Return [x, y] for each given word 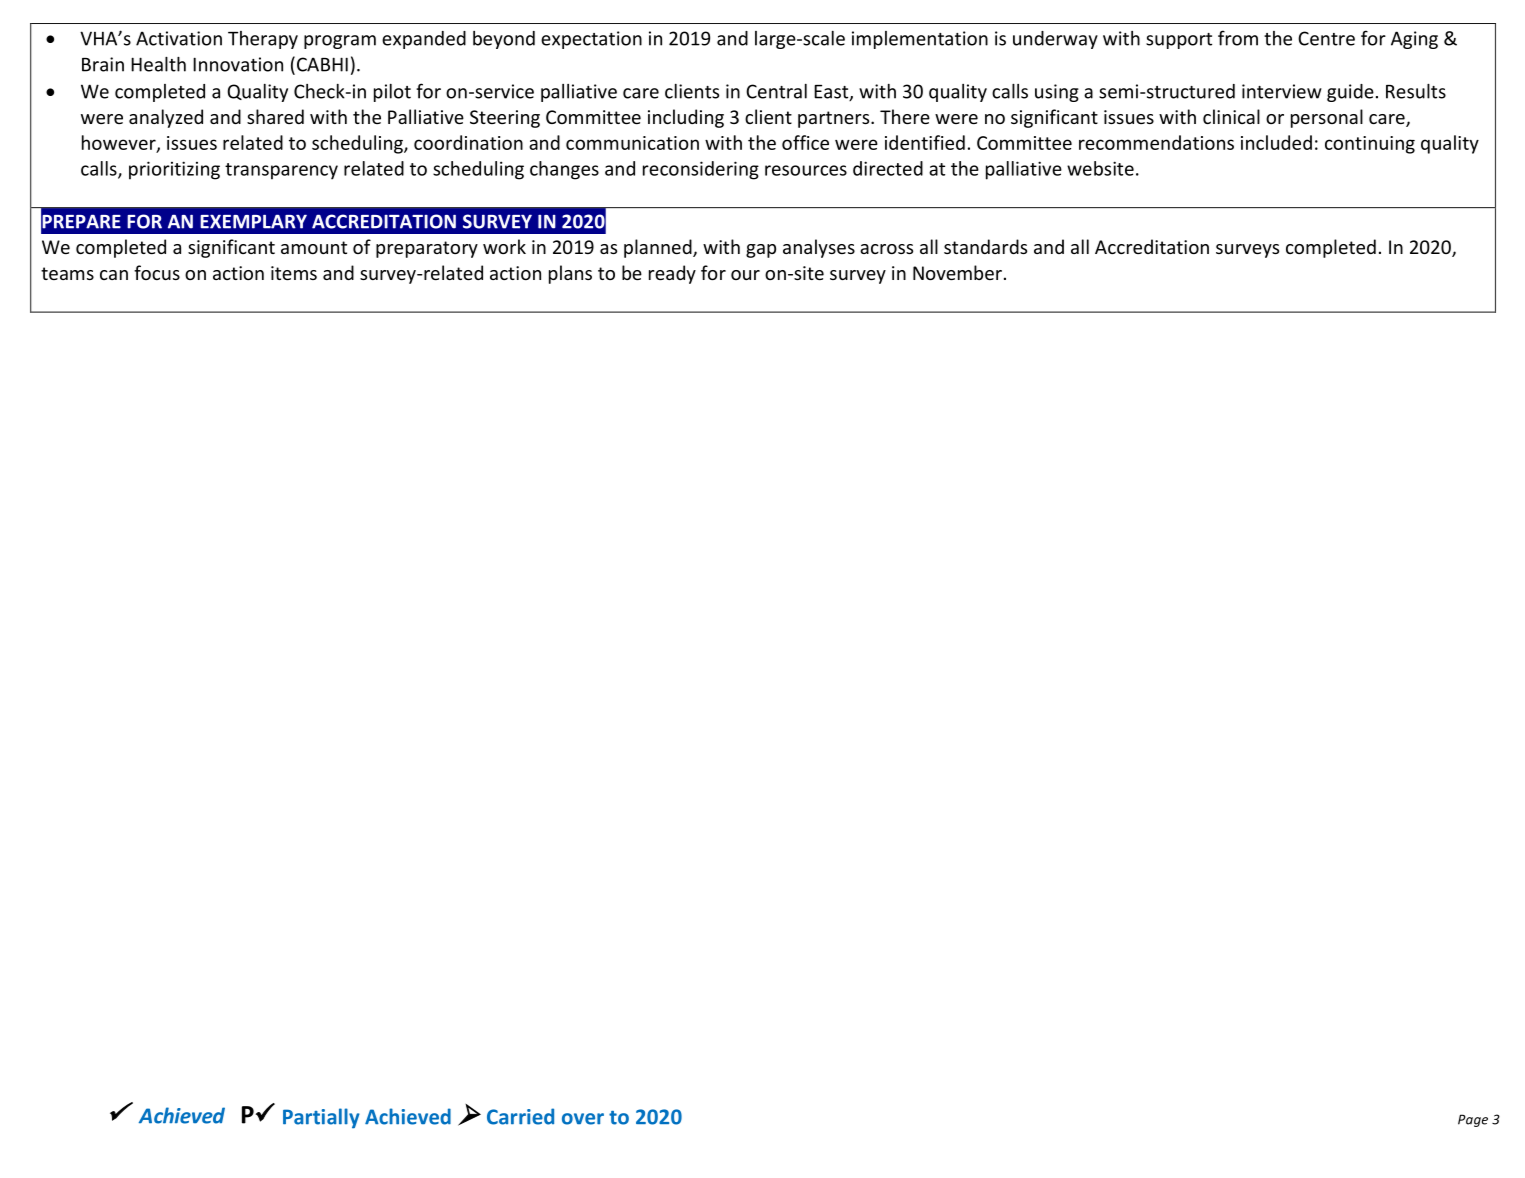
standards [985, 246]
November [957, 272]
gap [761, 251]
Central [776, 91]
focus [157, 272]
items [294, 273]
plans [570, 274]
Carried [520, 1116]
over [583, 1119]
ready [672, 274]
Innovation [238, 64]
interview [1282, 91]
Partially [321, 1118]
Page [1473, 1120]
